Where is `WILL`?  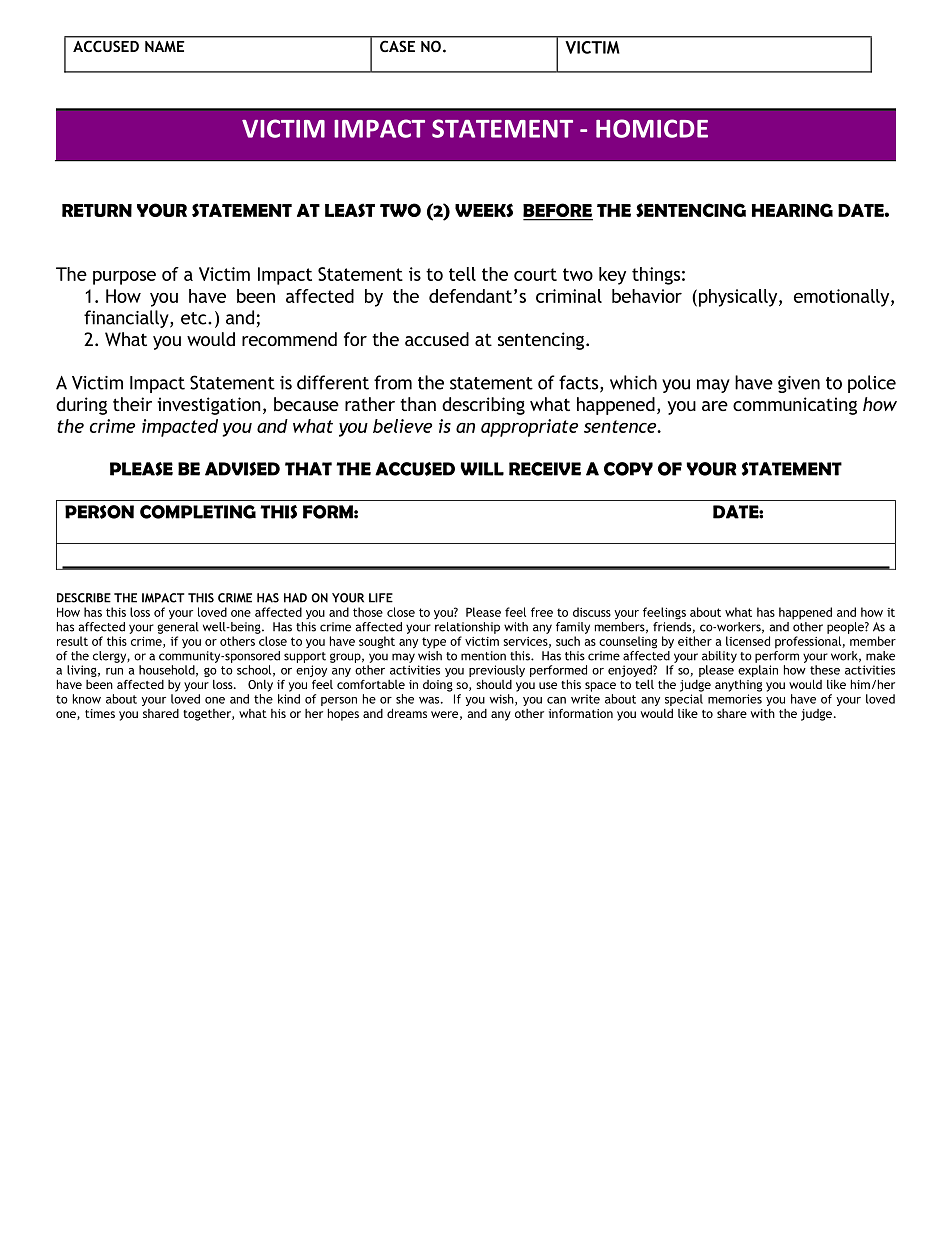
WILL is located at coordinates (482, 469).
